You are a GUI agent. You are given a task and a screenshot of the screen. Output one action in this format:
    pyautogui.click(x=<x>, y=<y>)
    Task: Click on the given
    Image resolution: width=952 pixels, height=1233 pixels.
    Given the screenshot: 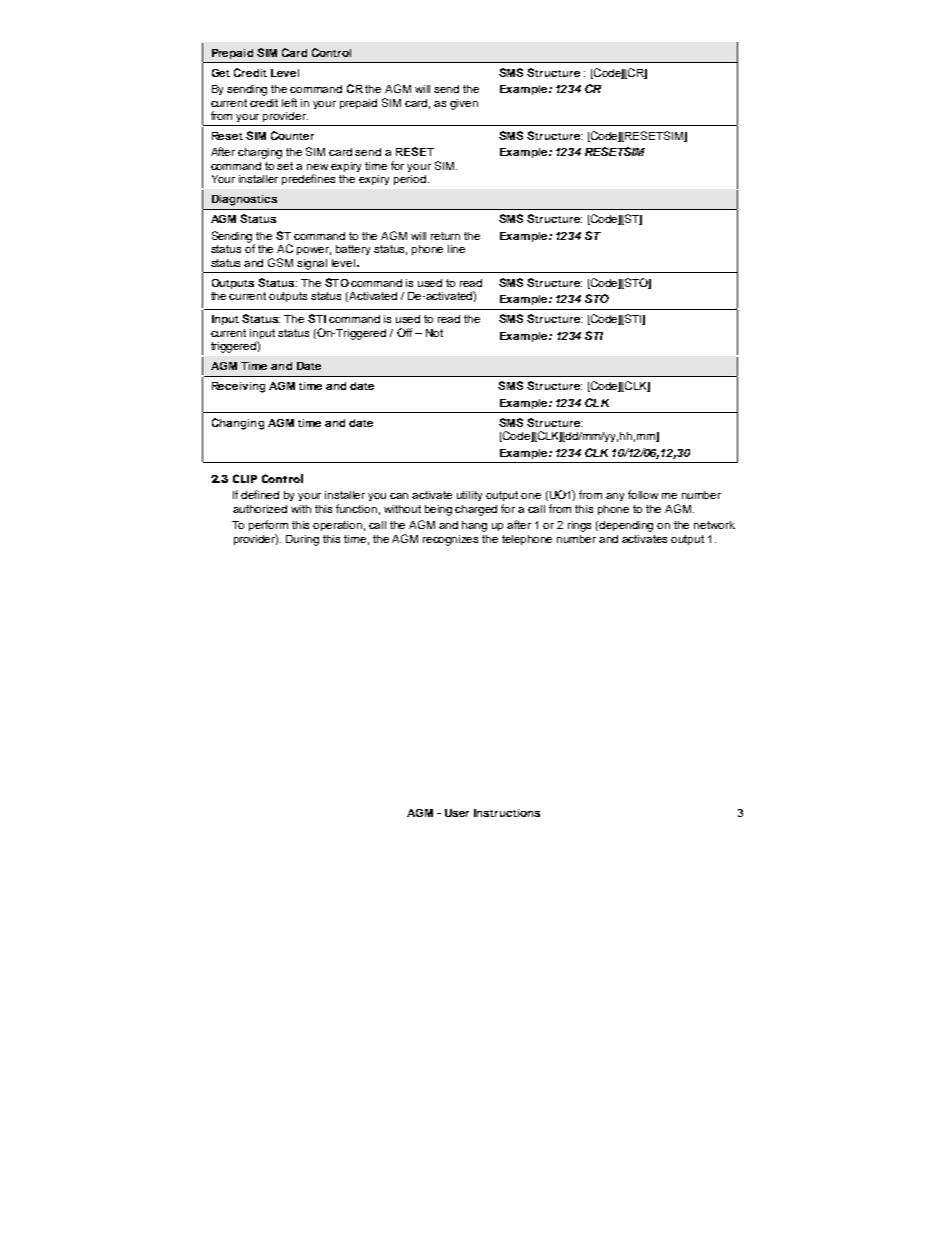 What is the action you would take?
    pyautogui.click(x=464, y=104)
